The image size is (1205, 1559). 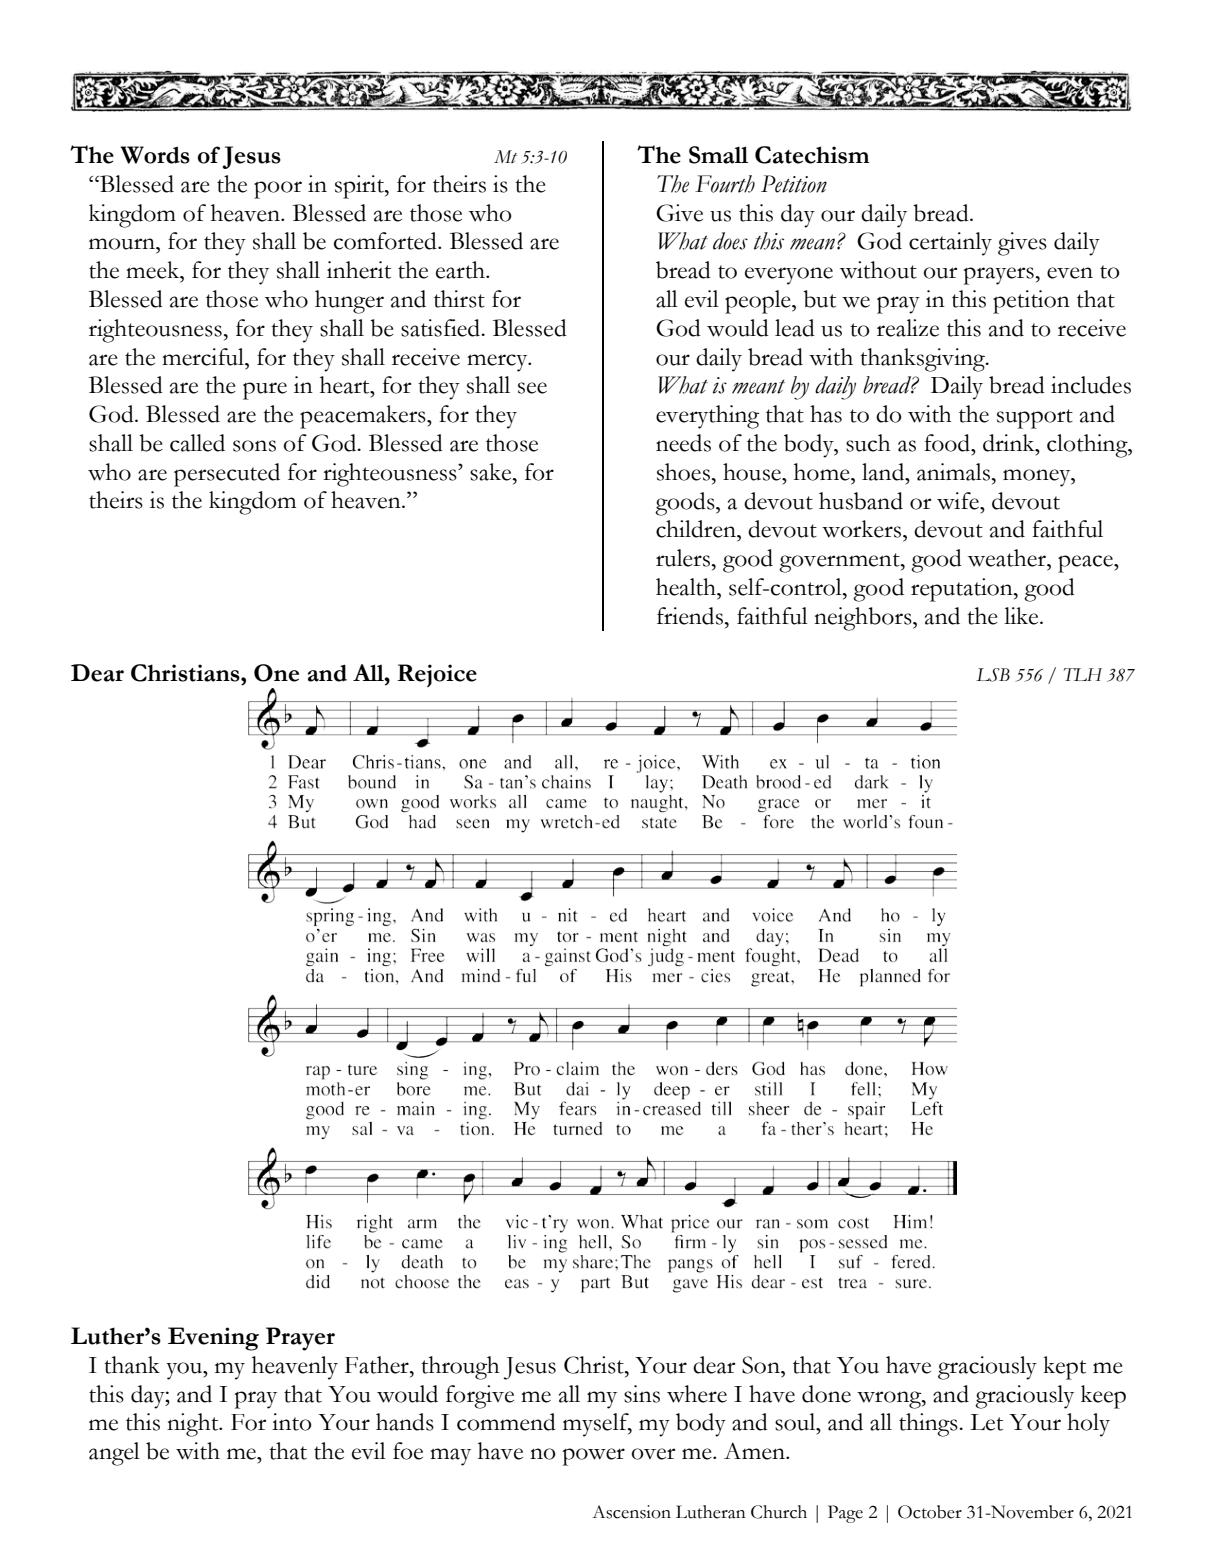 What do you see at coordinates (460, 1368) in the document?
I see `through` at bounding box center [460, 1368].
